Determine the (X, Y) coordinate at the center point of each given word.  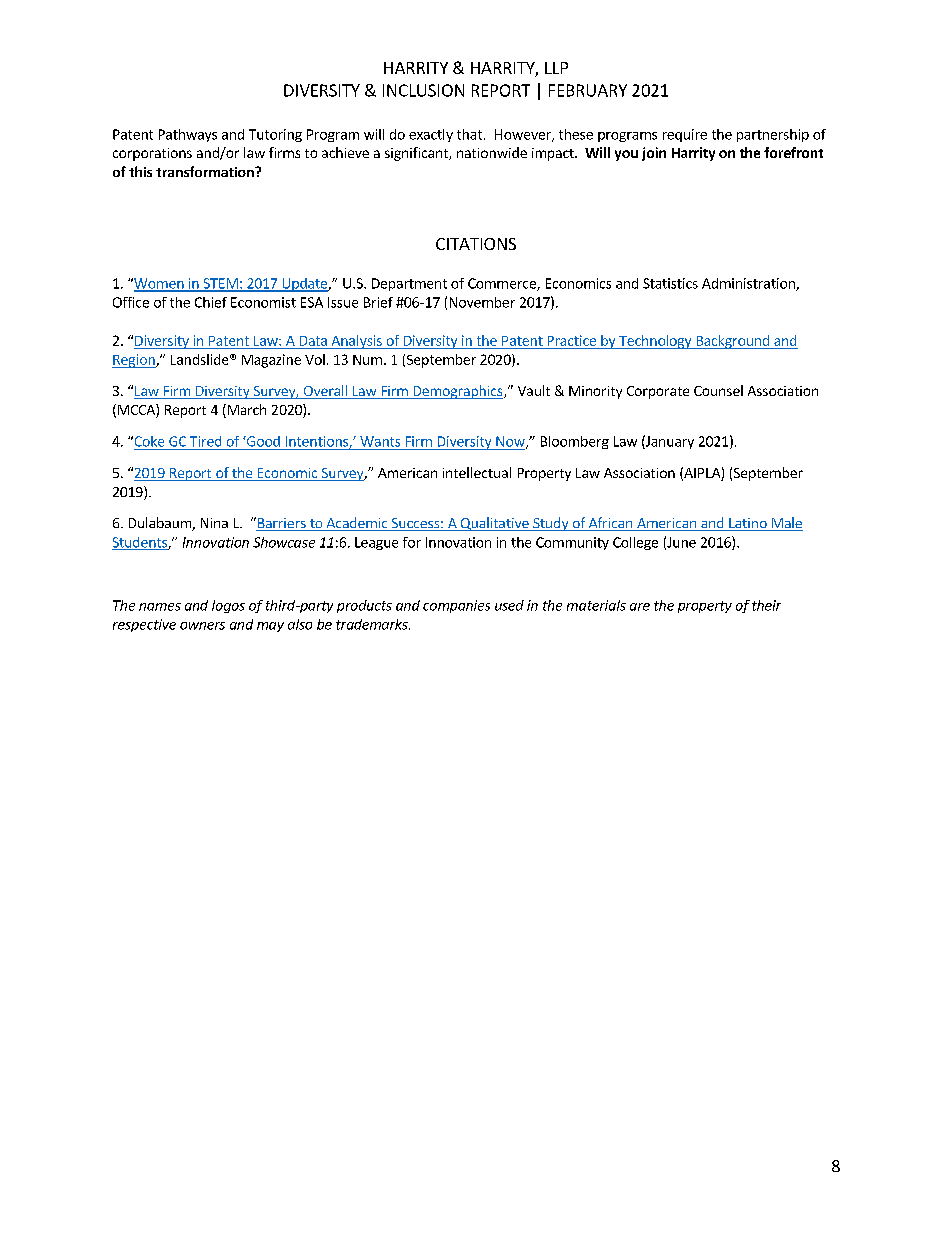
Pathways (188, 135)
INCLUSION (423, 90)
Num (367, 360)
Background (732, 342)
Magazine (271, 361)
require (685, 135)
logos (228, 606)
